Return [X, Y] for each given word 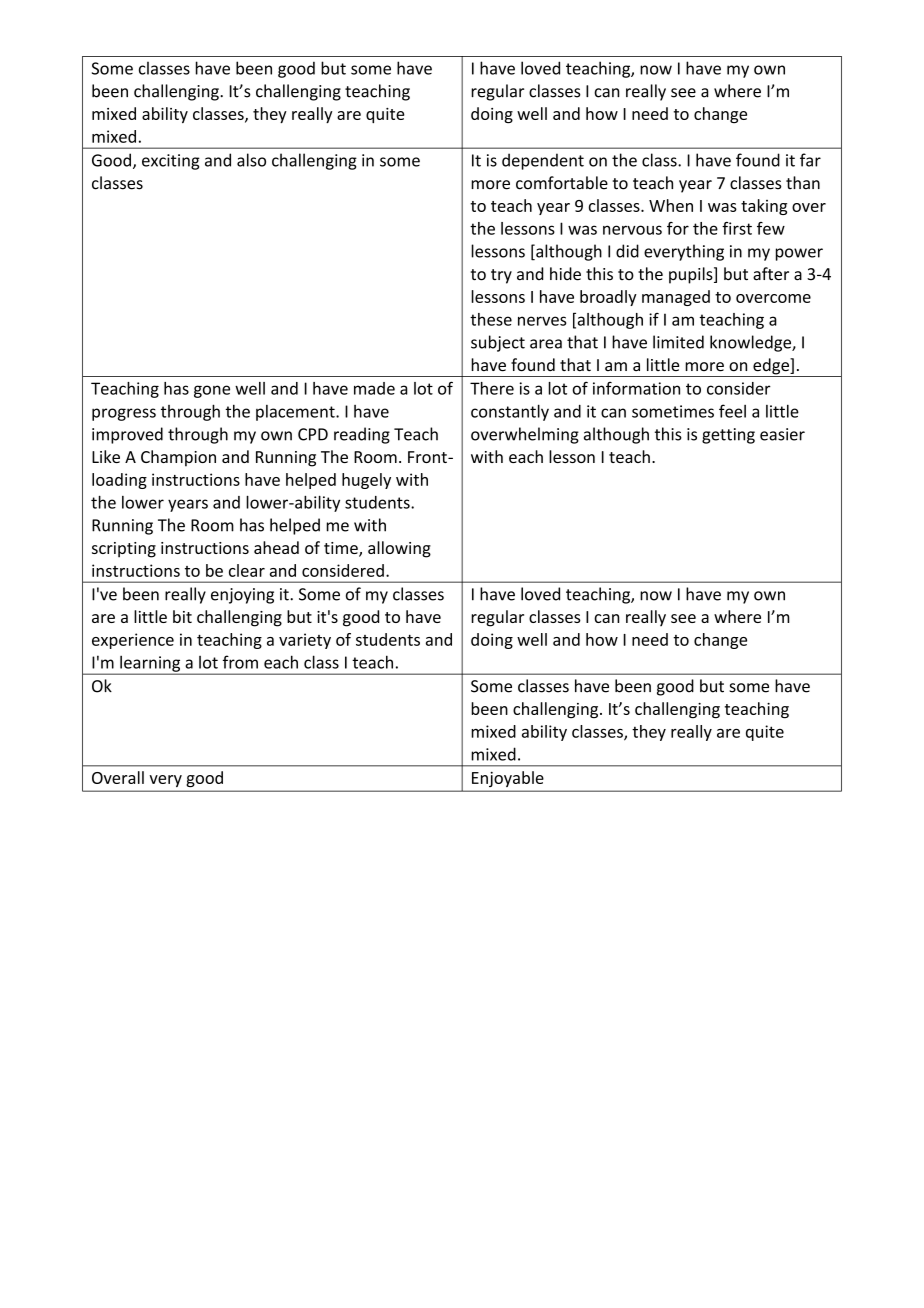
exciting [171, 162]
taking [764, 207]
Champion [178, 458]
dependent [543, 161]
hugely [366, 481]
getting [728, 436]
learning [150, 664]
